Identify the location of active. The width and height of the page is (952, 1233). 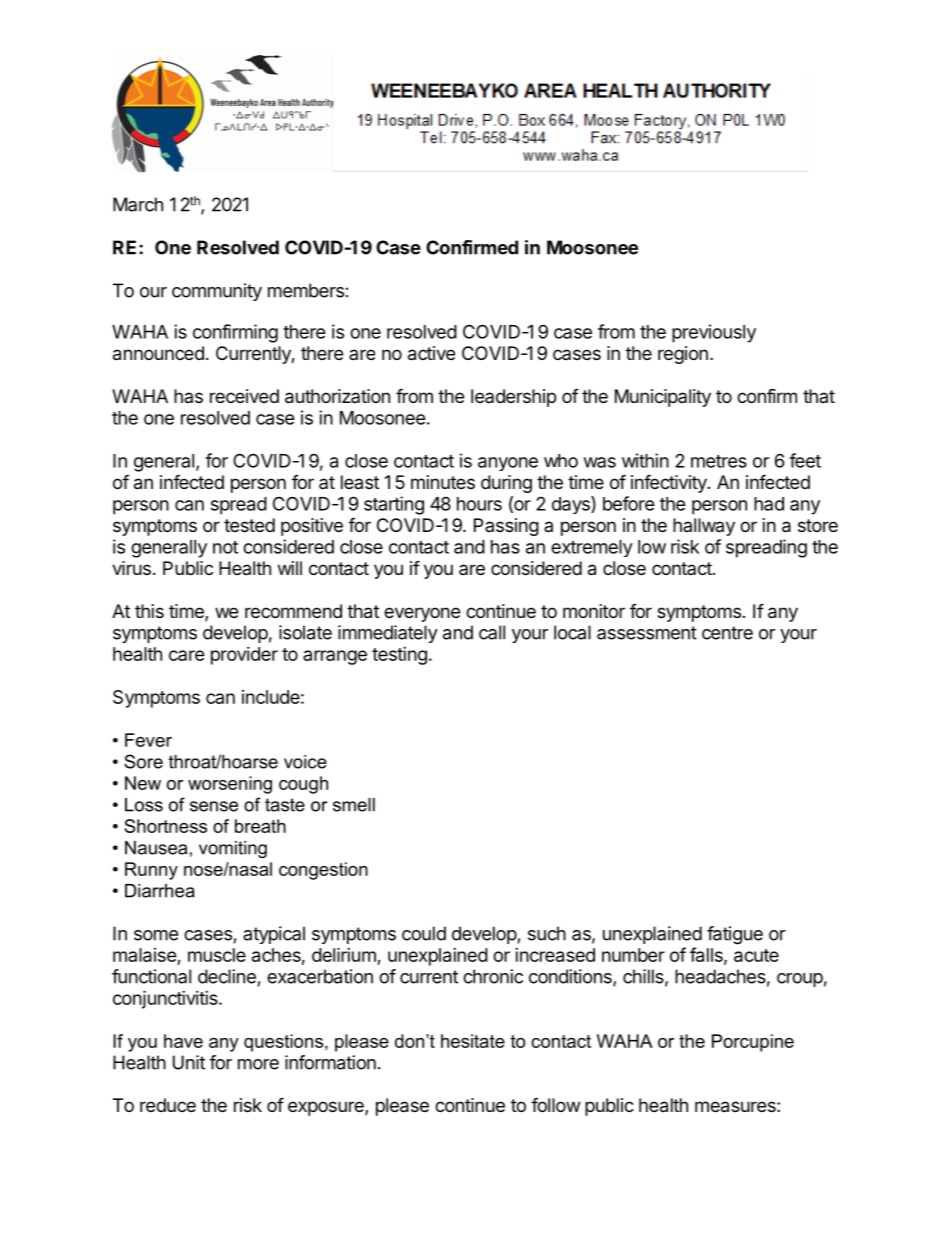
(431, 353).
